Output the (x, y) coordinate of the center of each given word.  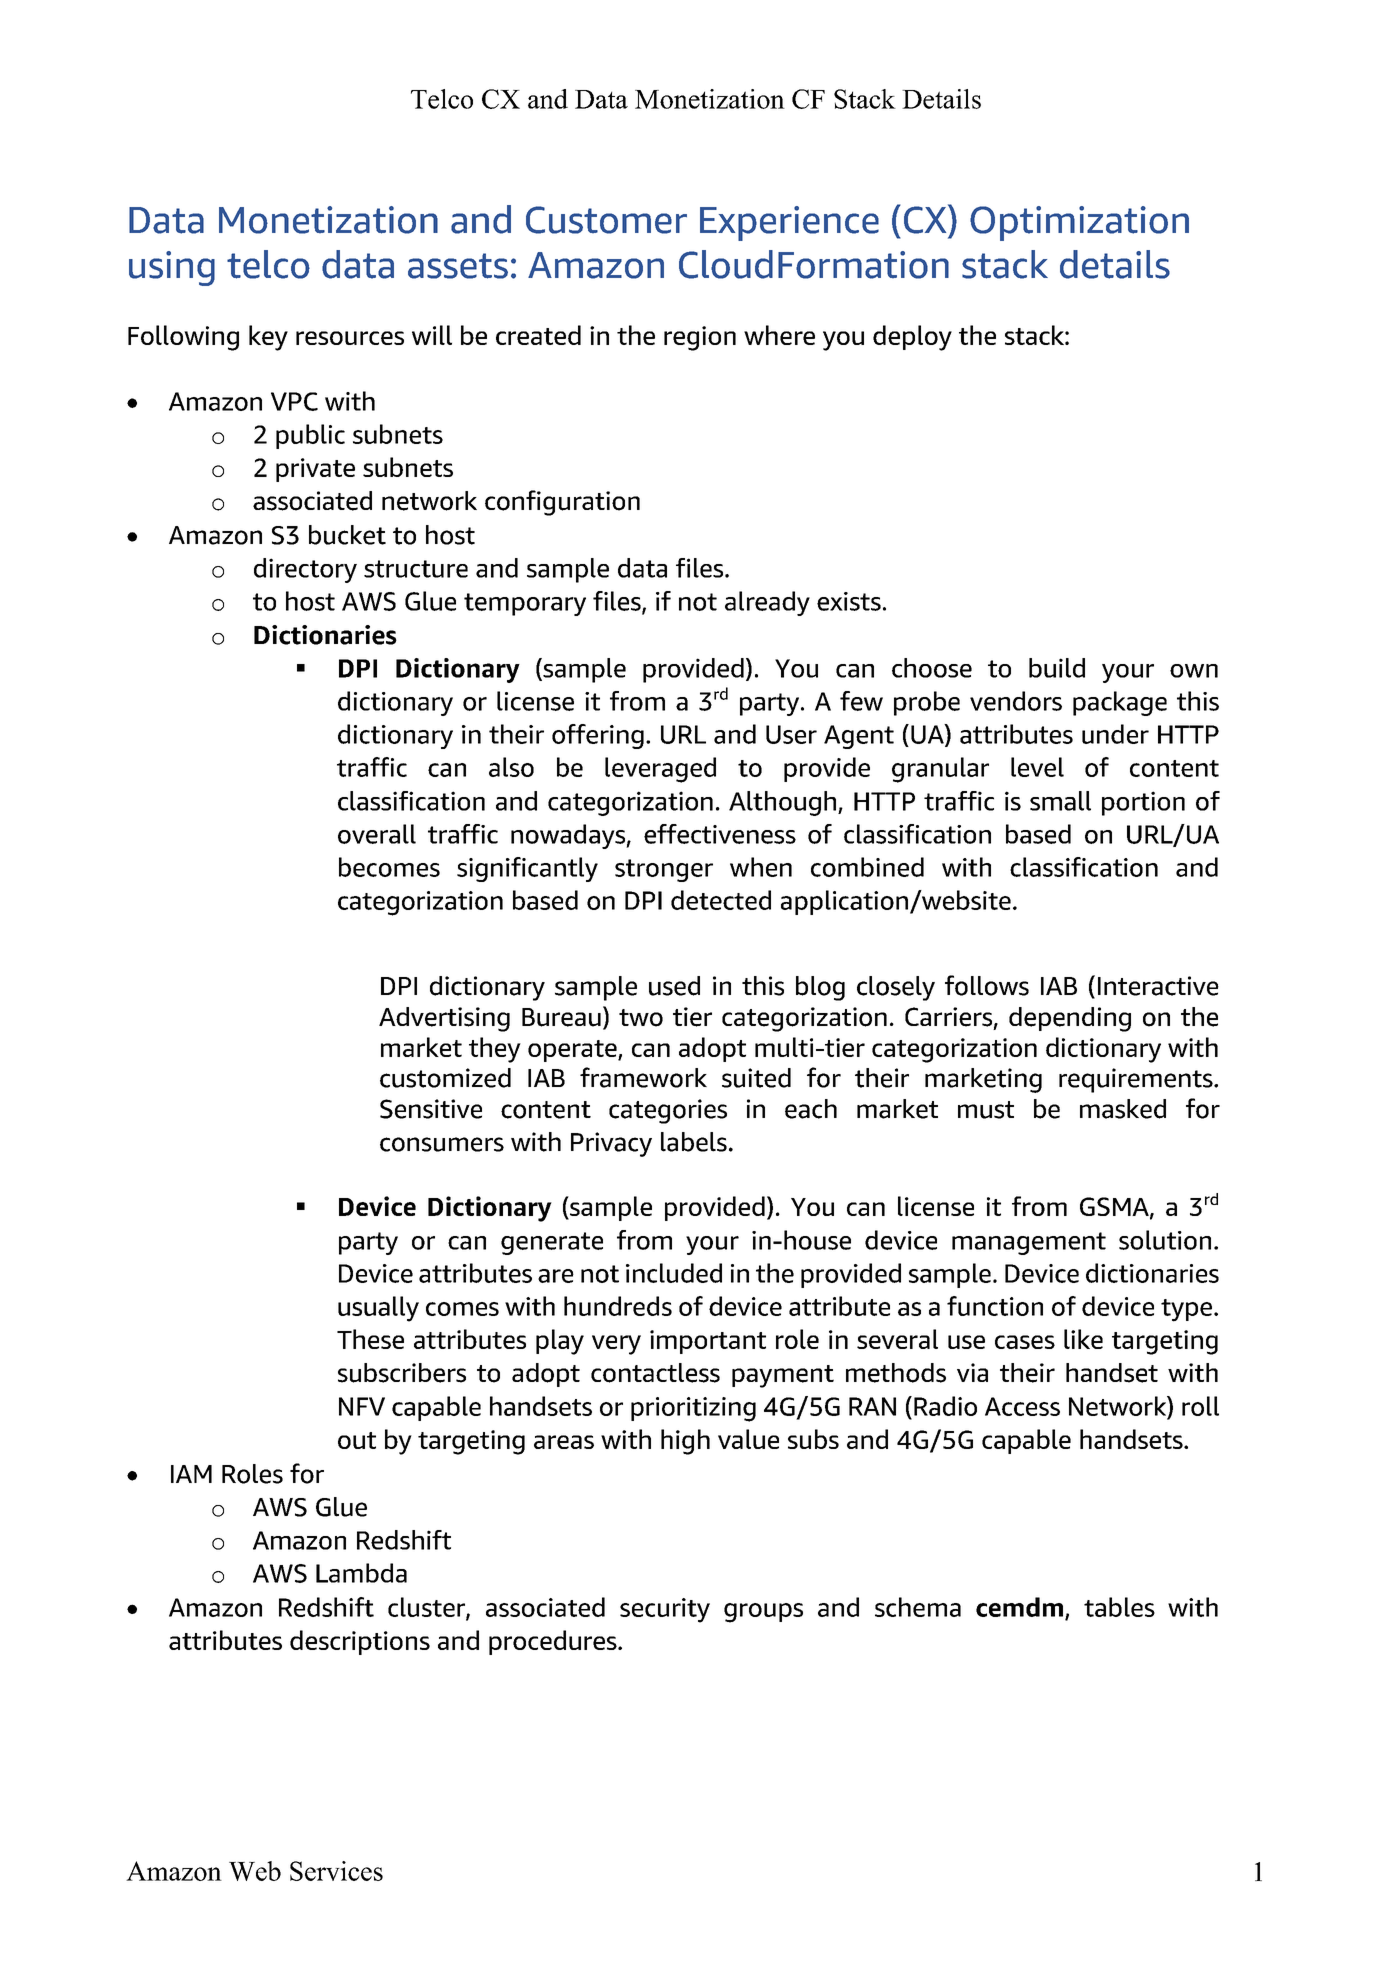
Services (336, 1871)
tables (1119, 1607)
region (700, 338)
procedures (554, 1642)
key (268, 338)
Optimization (1079, 223)
